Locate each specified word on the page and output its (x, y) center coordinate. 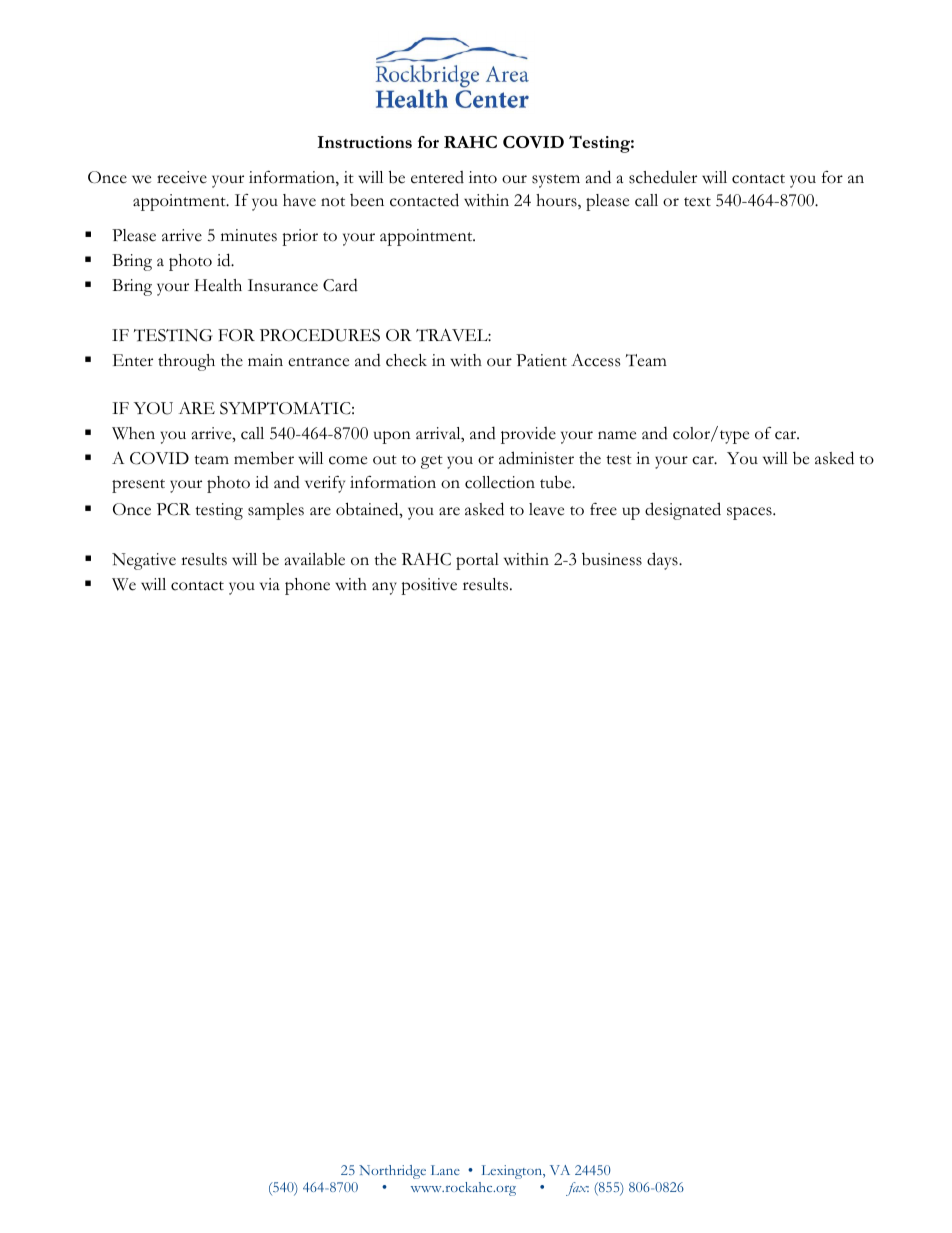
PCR (174, 509)
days (663, 561)
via (270, 584)
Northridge (392, 1172)
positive (429, 586)
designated (683, 511)
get (432, 462)
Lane (445, 1170)
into (483, 177)
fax (577, 1189)
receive (182, 177)
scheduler (663, 177)
